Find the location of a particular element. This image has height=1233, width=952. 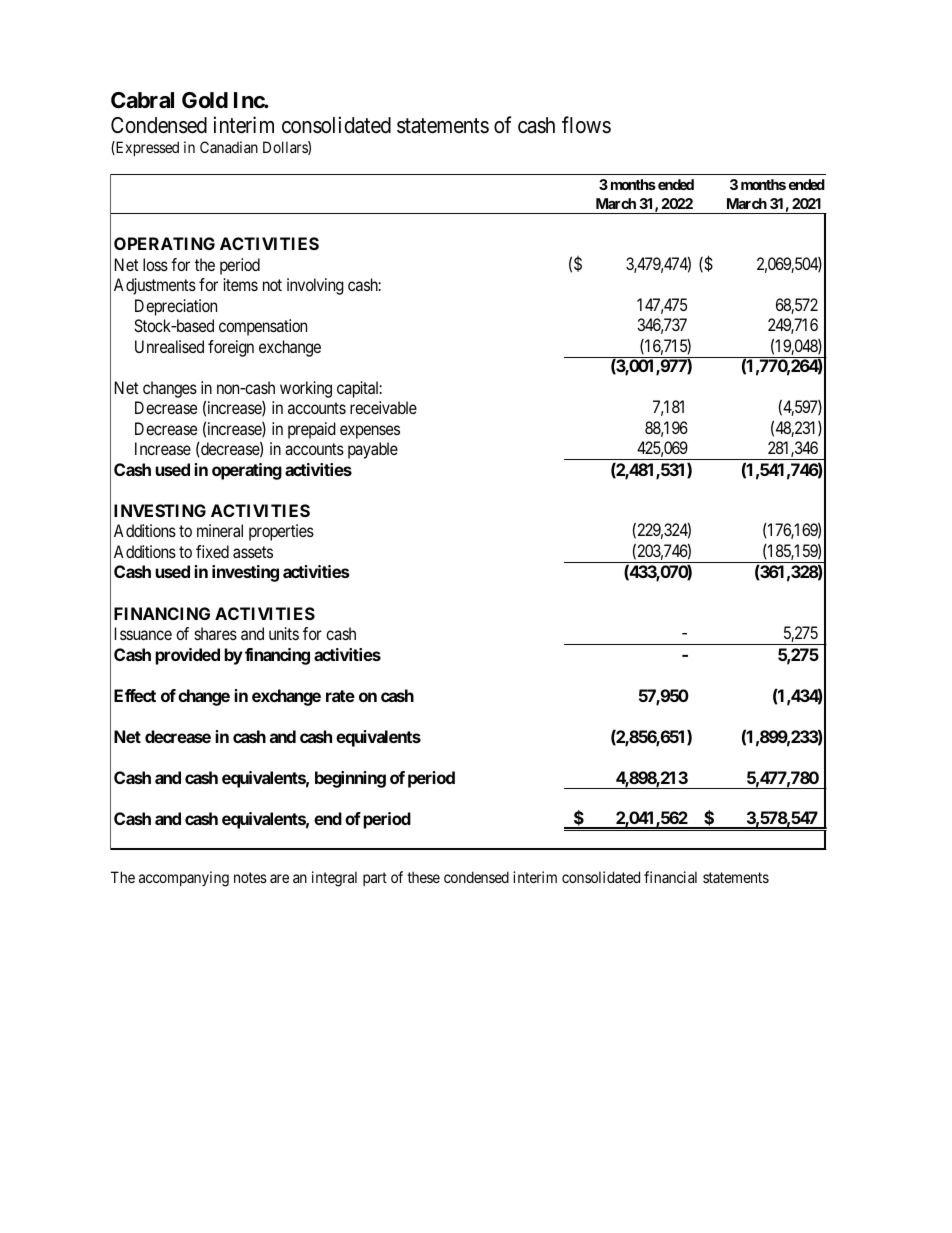

flows is located at coordinates (586, 125).
